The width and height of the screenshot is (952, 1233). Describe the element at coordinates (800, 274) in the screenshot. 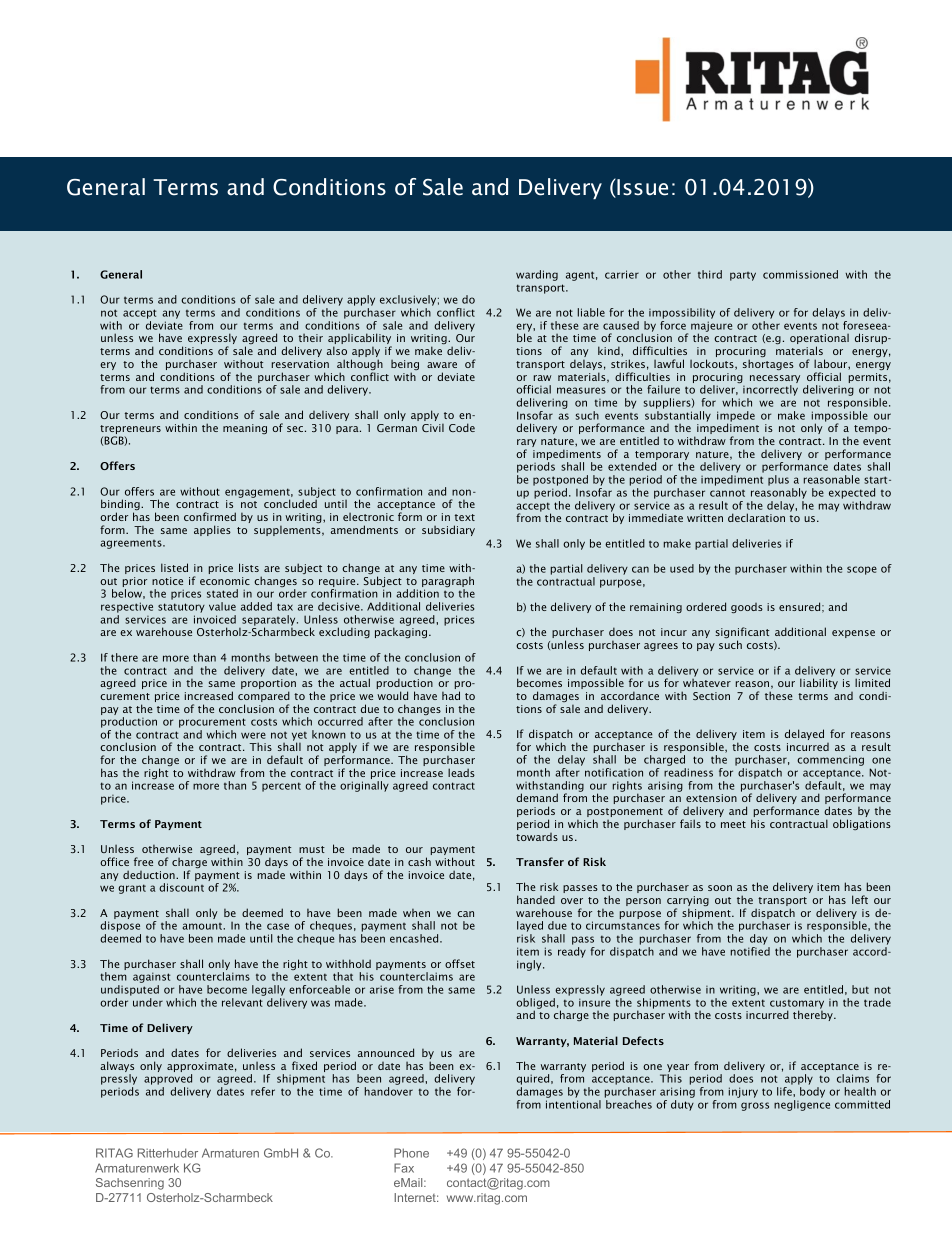

I see `commissioned` at that location.
